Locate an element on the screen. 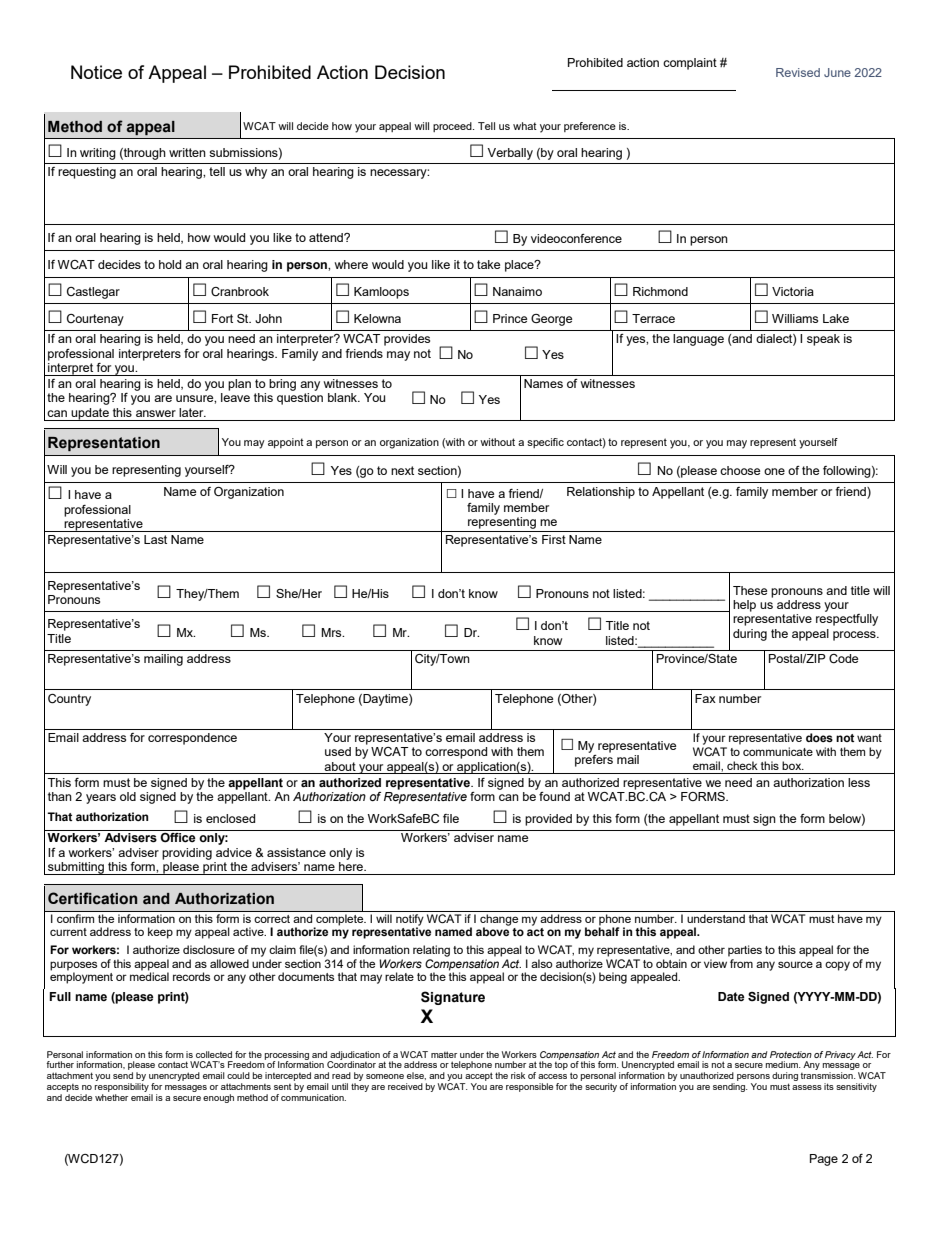  assess is located at coordinates (807, 1087).
